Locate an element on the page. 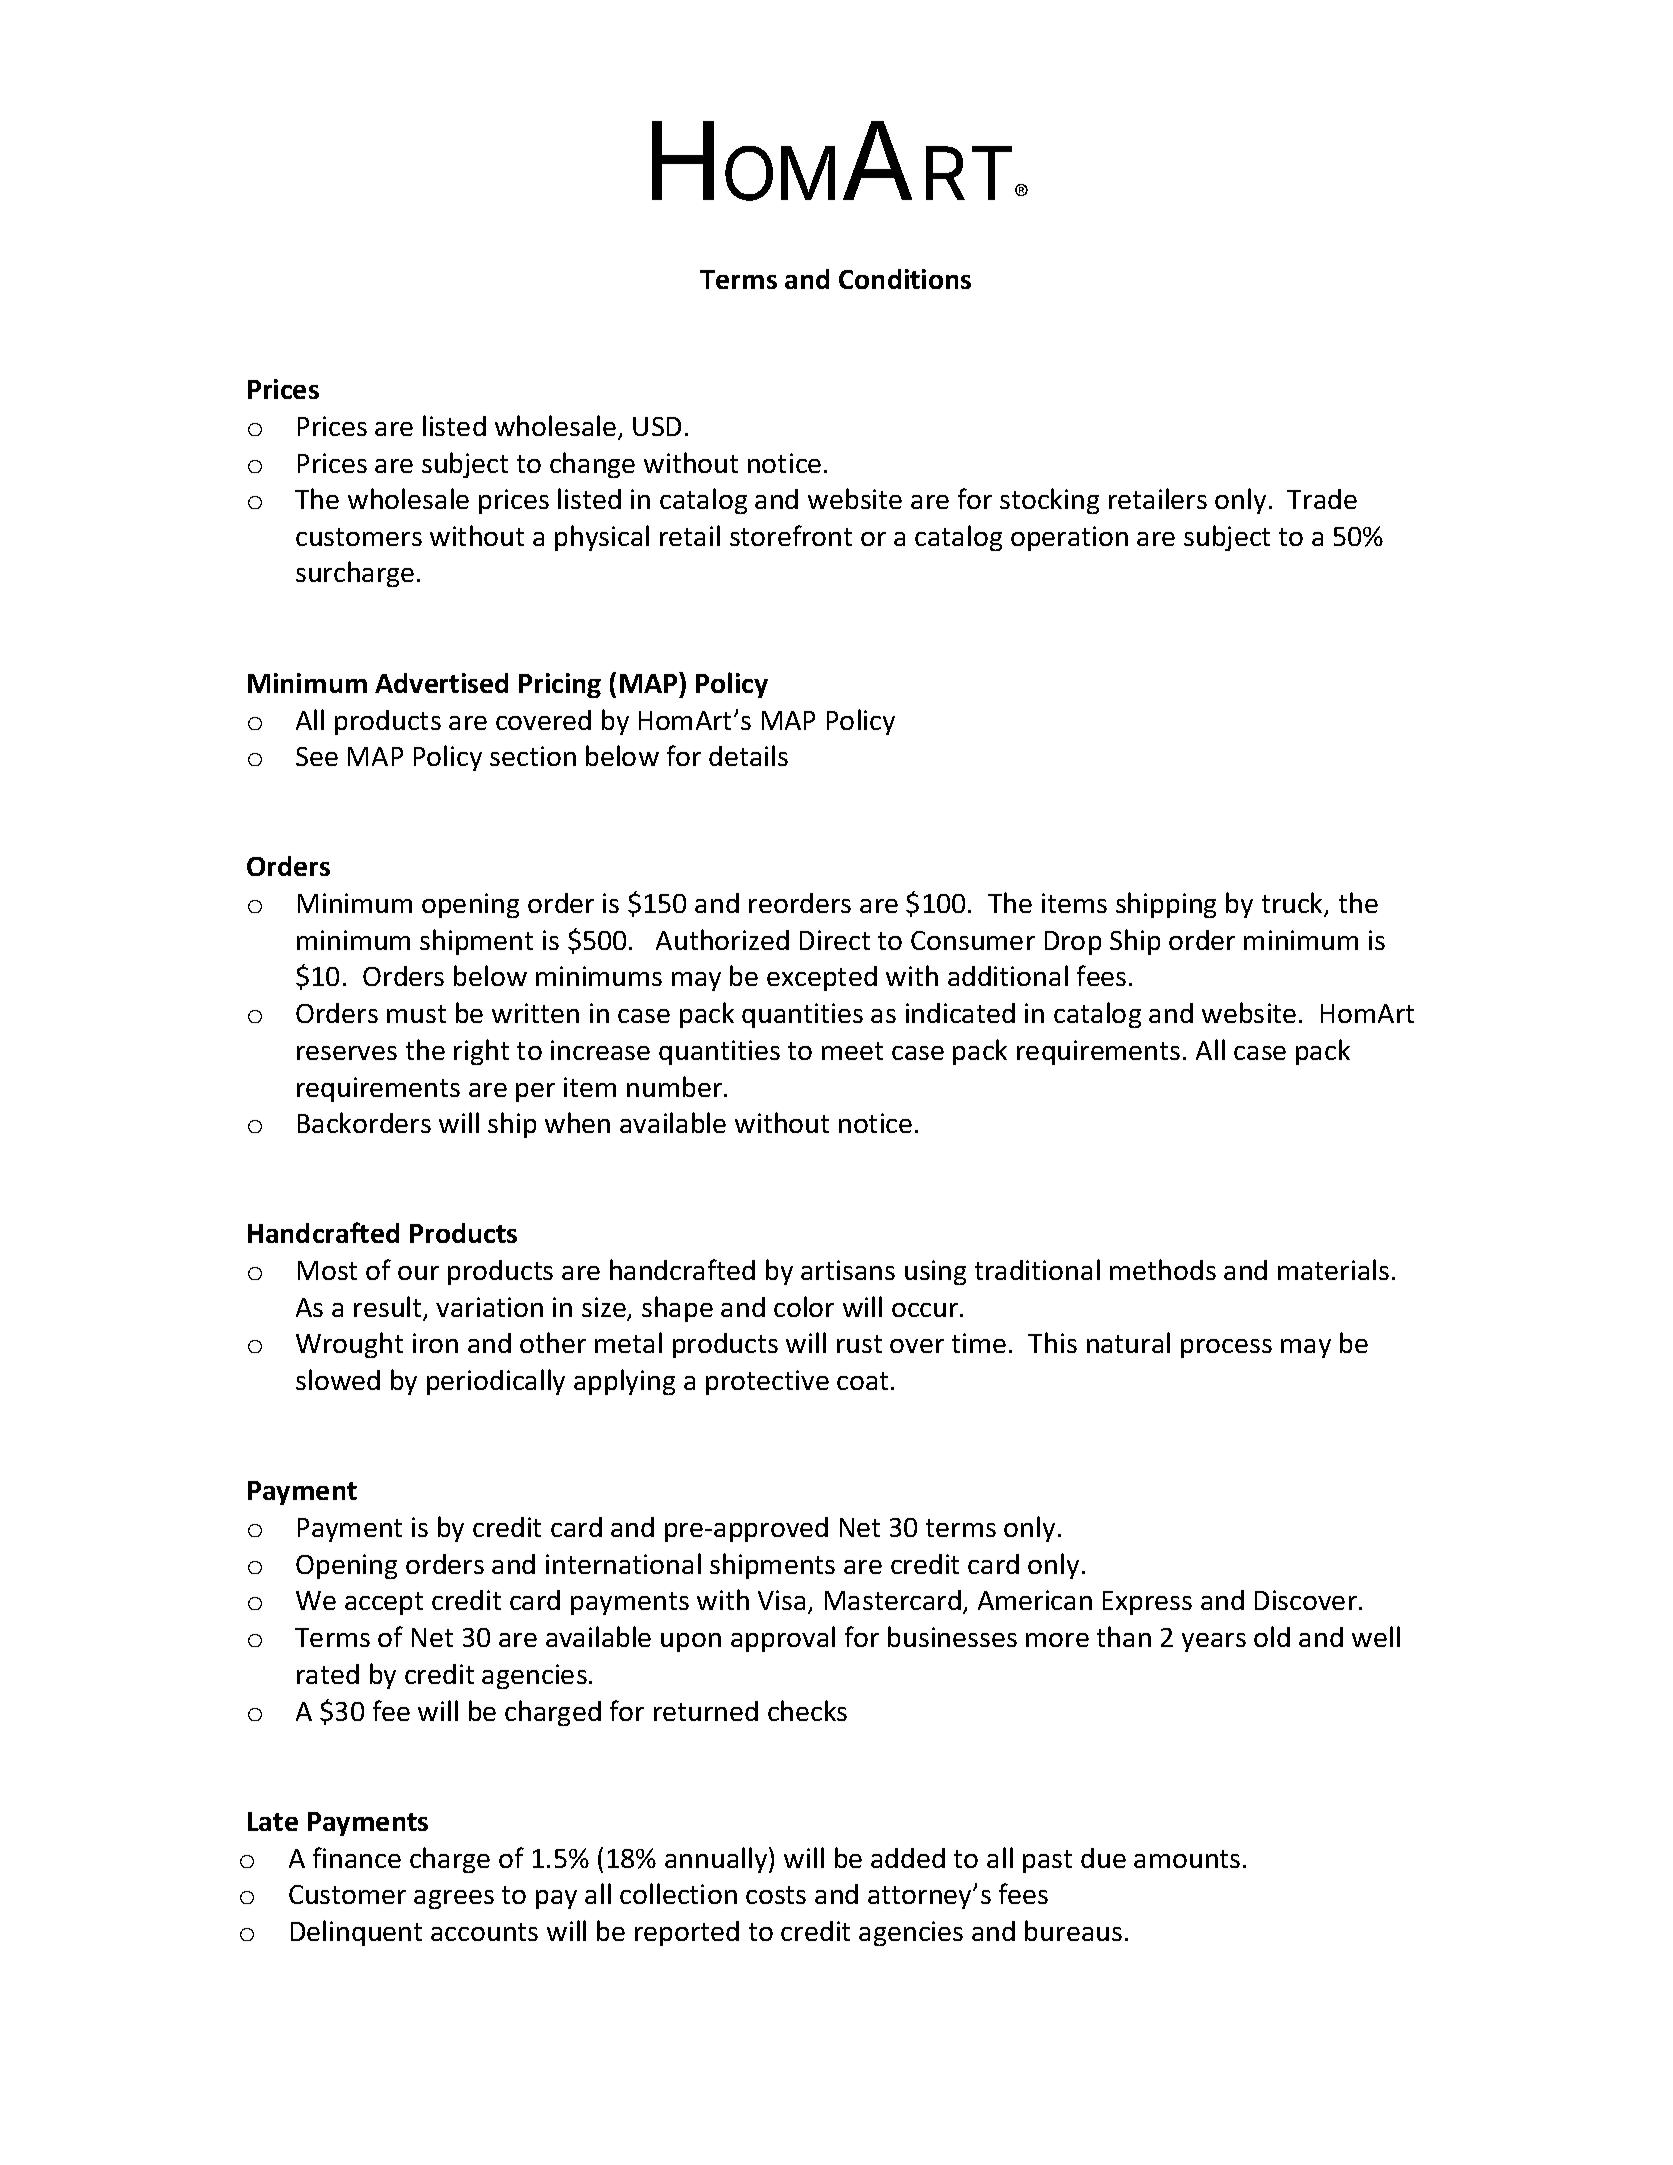 This image has height=2165, width=1673. Express is located at coordinates (1147, 1603).
